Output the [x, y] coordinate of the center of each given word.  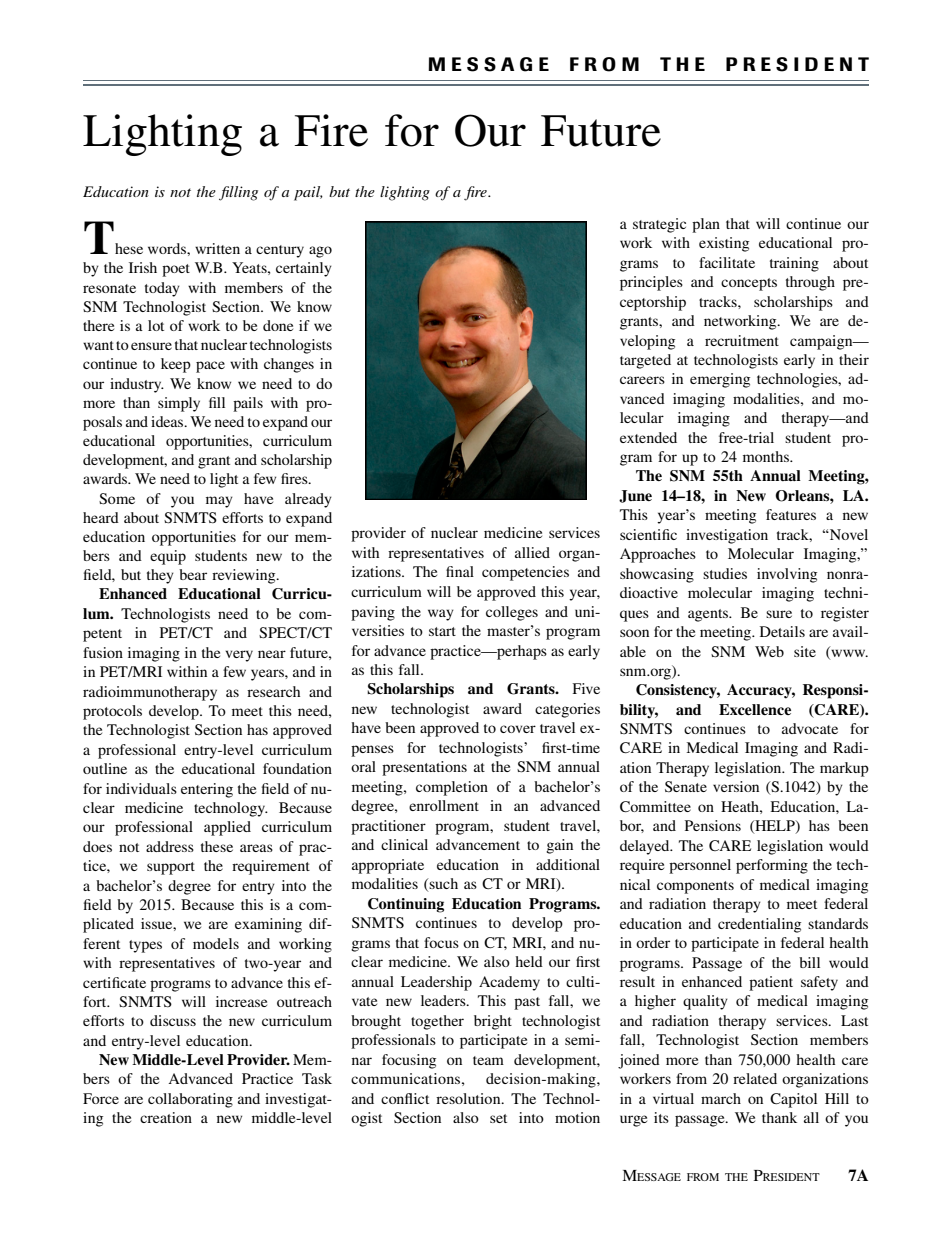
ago [320, 252]
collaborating [190, 1100]
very [239, 656]
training [794, 264]
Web [769, 651]
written [217, 248]
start [442, 631]
